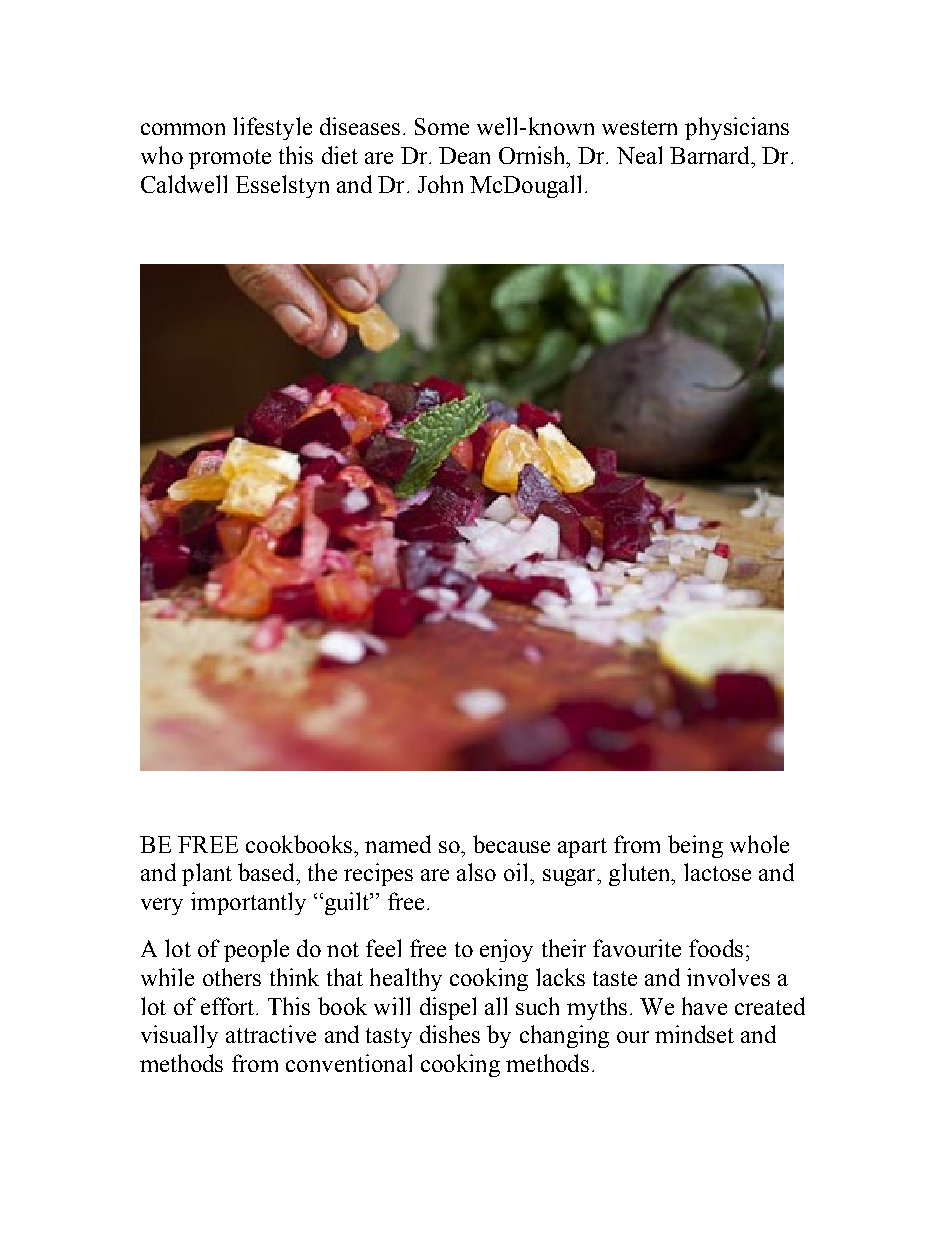 The height and width of the page is (1233, 952). What do you see at coordinates (695, 846) in the page?
I see `being` at bounding box center [695, 846].
